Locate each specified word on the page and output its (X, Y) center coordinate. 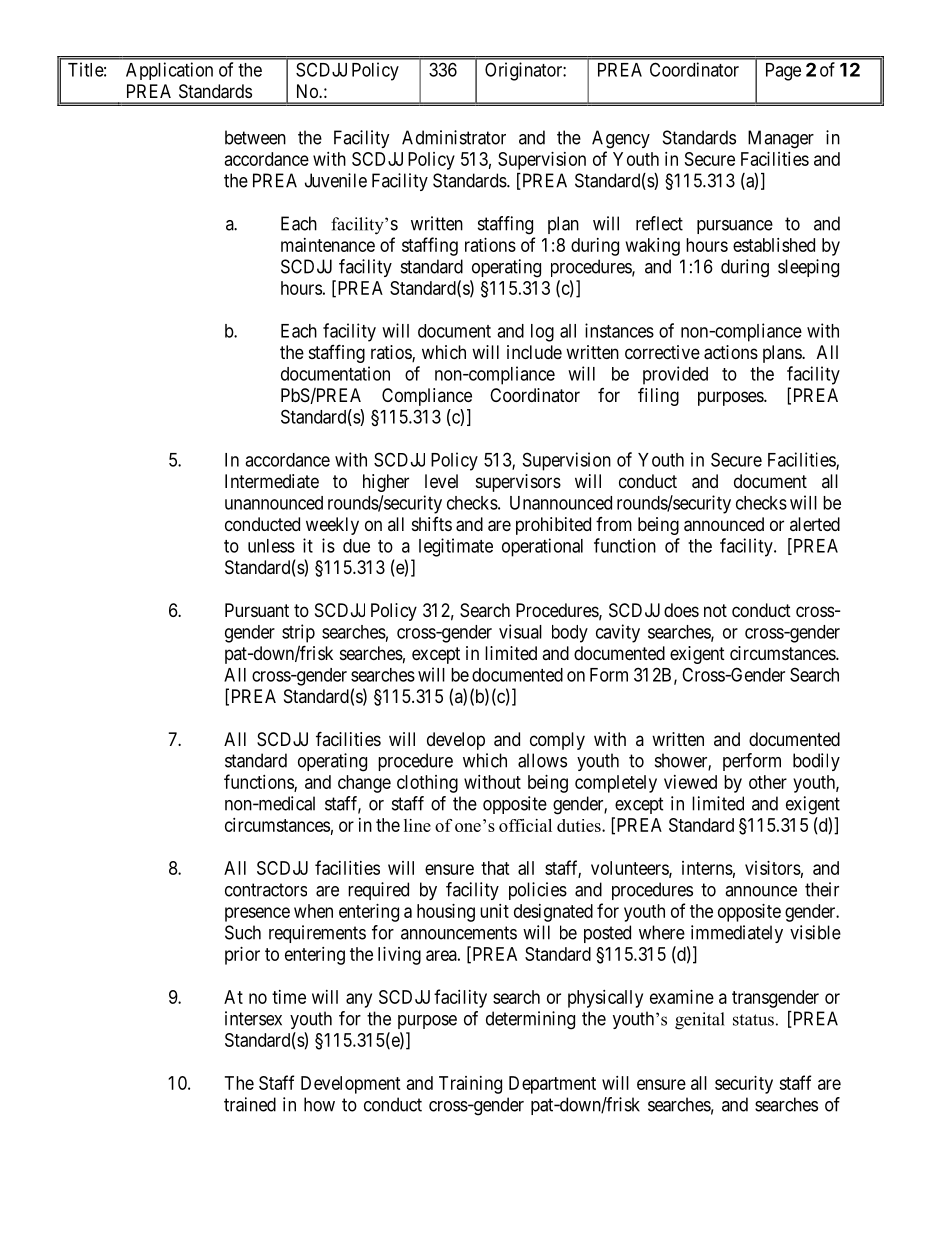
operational (542, 547)
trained (250, 1104)
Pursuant (257, 610)
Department (552, 1085)
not (715, 610)
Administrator (454, 137)
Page (783, 72)
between (255, 137)
